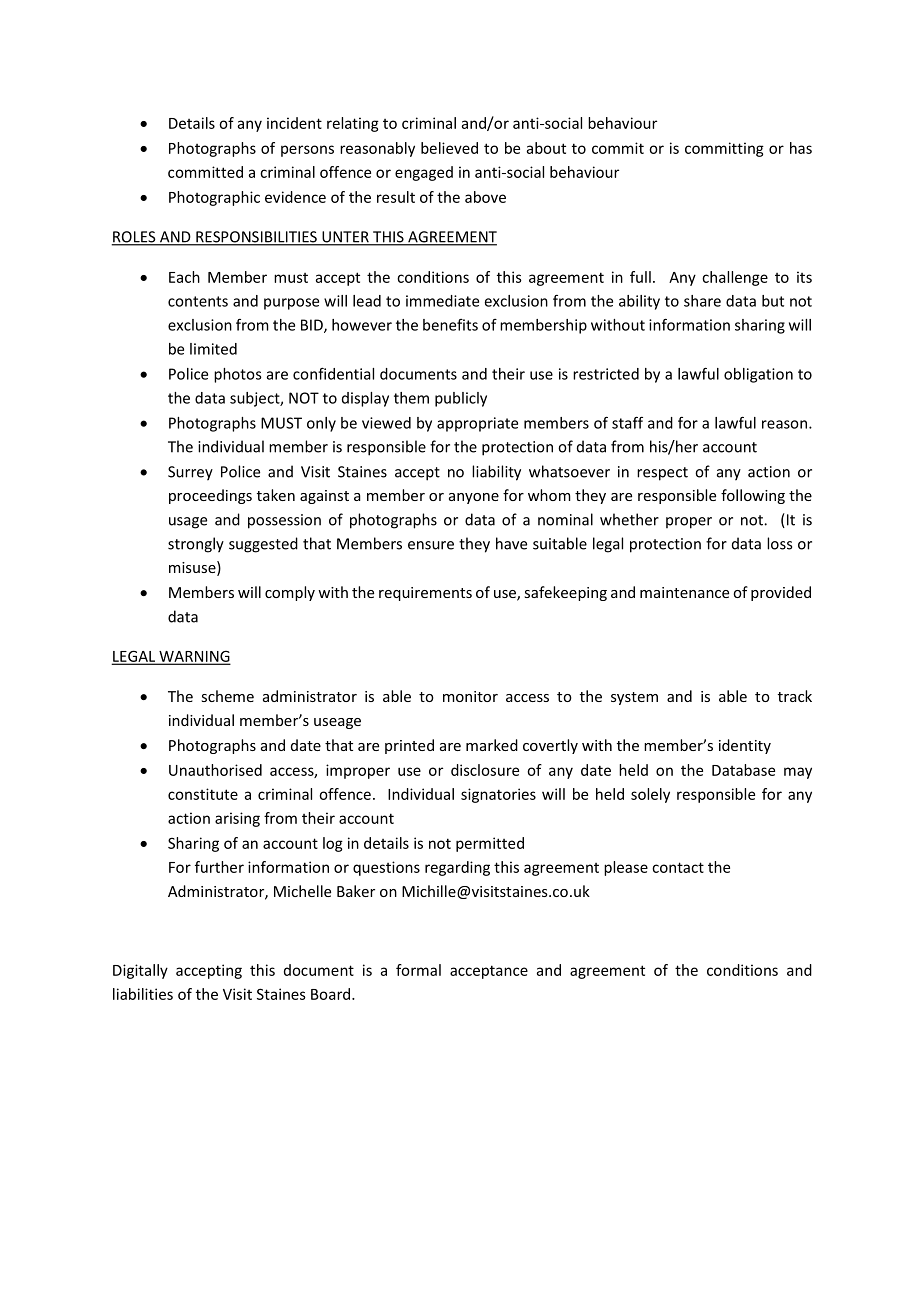 The height and width of the image is (1308, 924). Describe the element at coordinates (485, 770) in the image. I see `disclosure` at that location.
